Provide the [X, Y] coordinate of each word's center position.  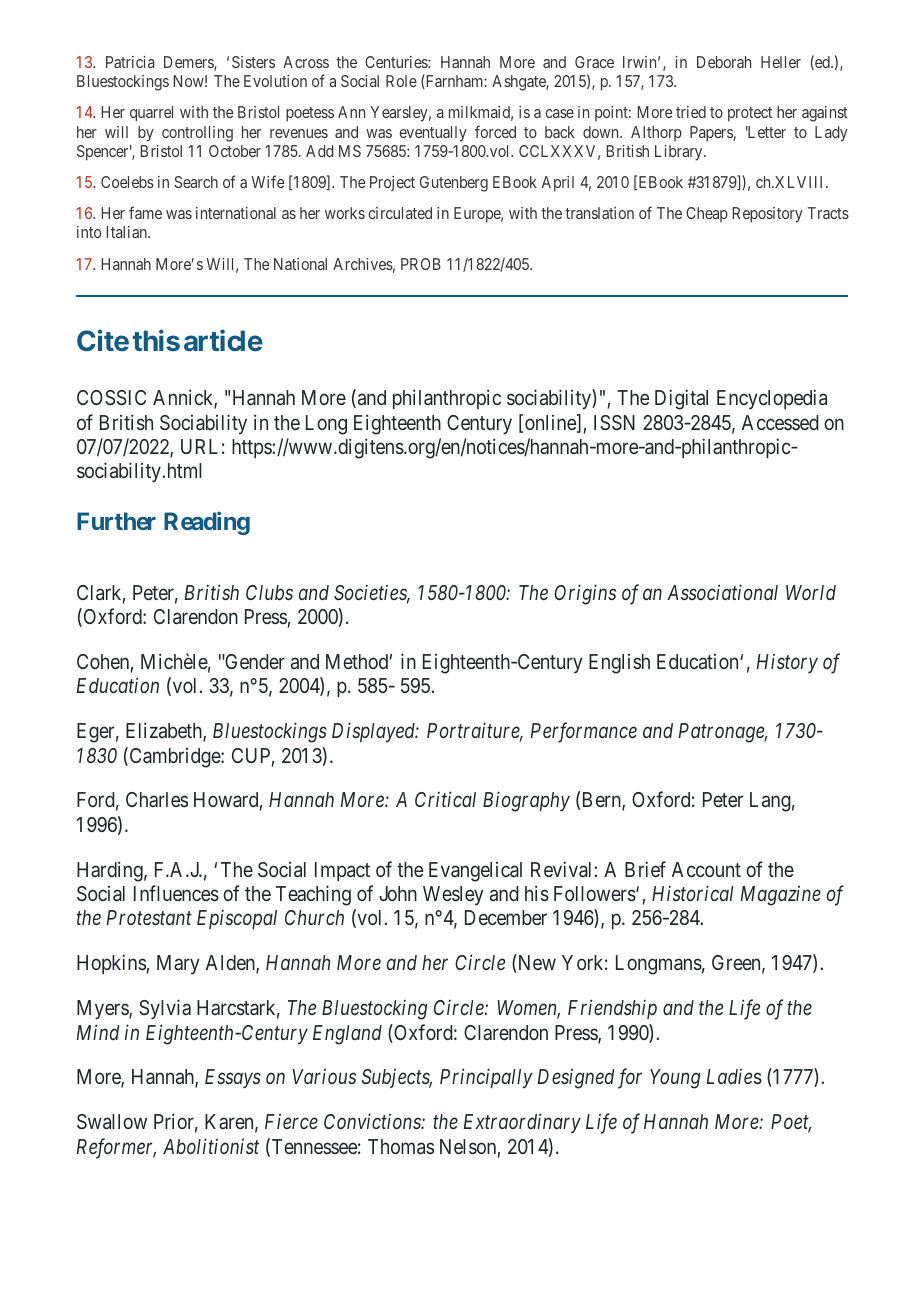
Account [706, 869]
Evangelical [475, 872]
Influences [176, 893]
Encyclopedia [772, 399]
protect [750, 114]
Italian [128, 232]
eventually [433, 134]
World [811, 592]
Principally [486, 1078]
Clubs [269, 592]
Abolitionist [211, 1146]
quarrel [151, 114]
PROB [421, 264]
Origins [585, 594]
